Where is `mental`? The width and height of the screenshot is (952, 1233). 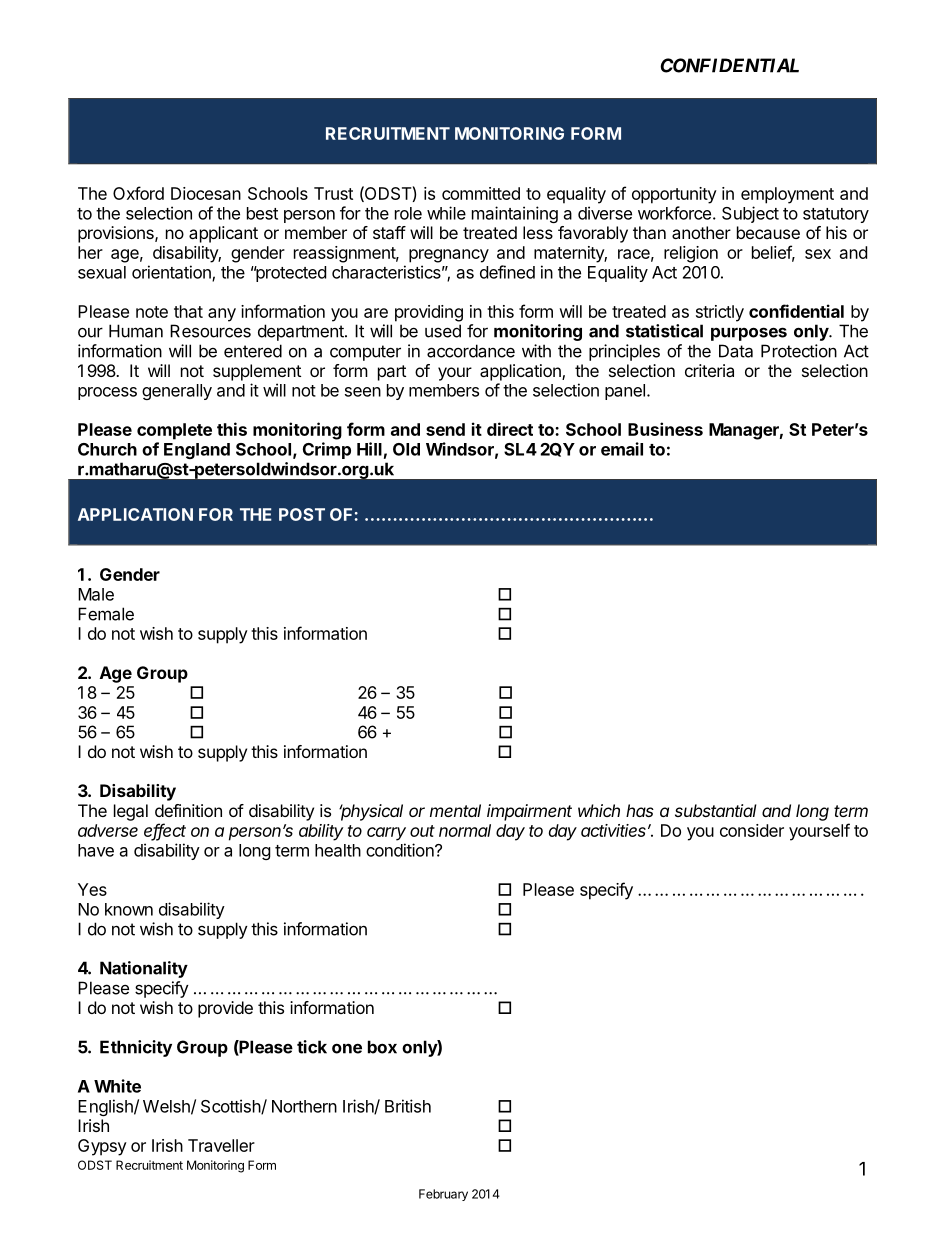
mental is located at coordinates (455, 810).
